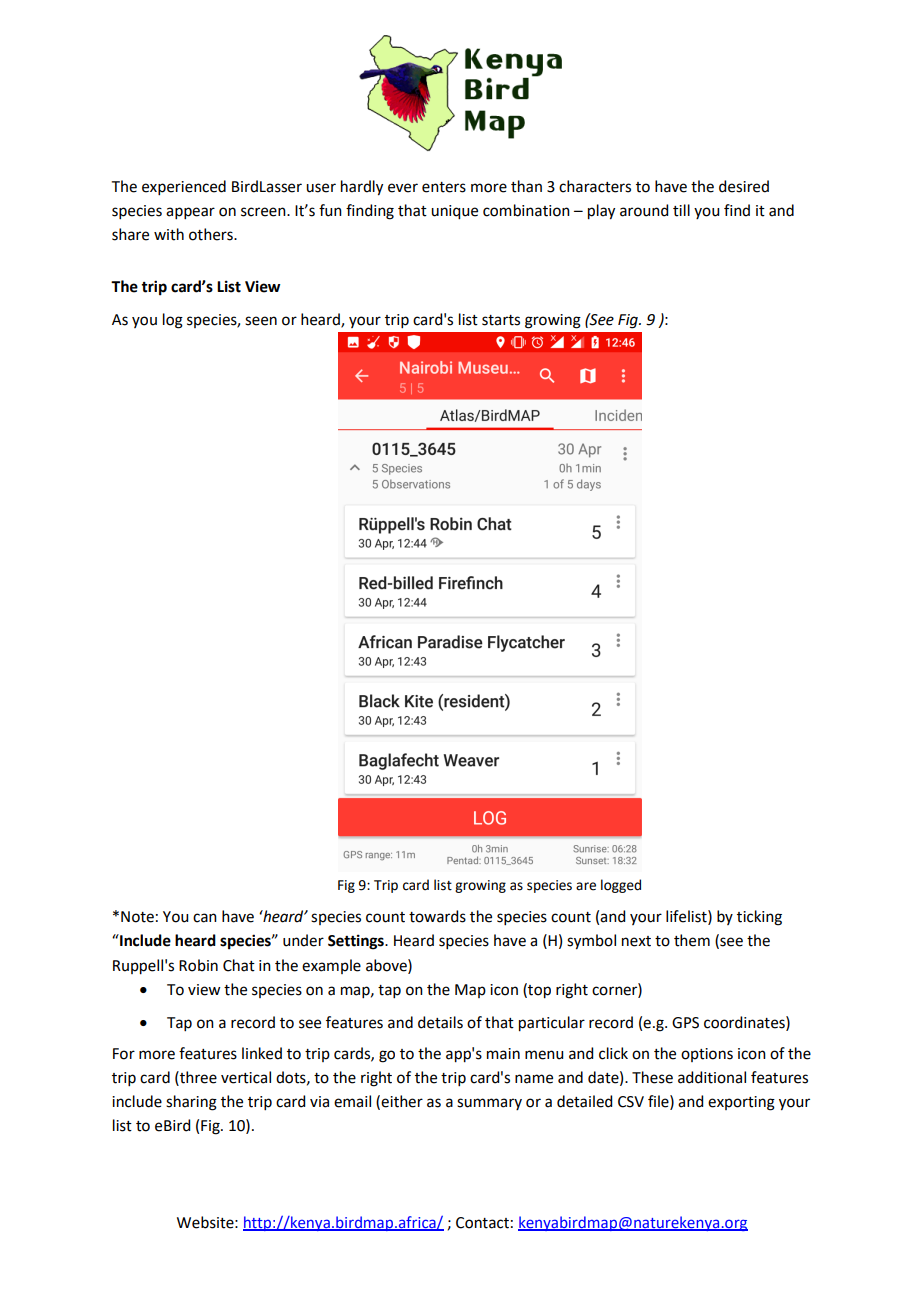  I want to click on around, so click(644, 210).
